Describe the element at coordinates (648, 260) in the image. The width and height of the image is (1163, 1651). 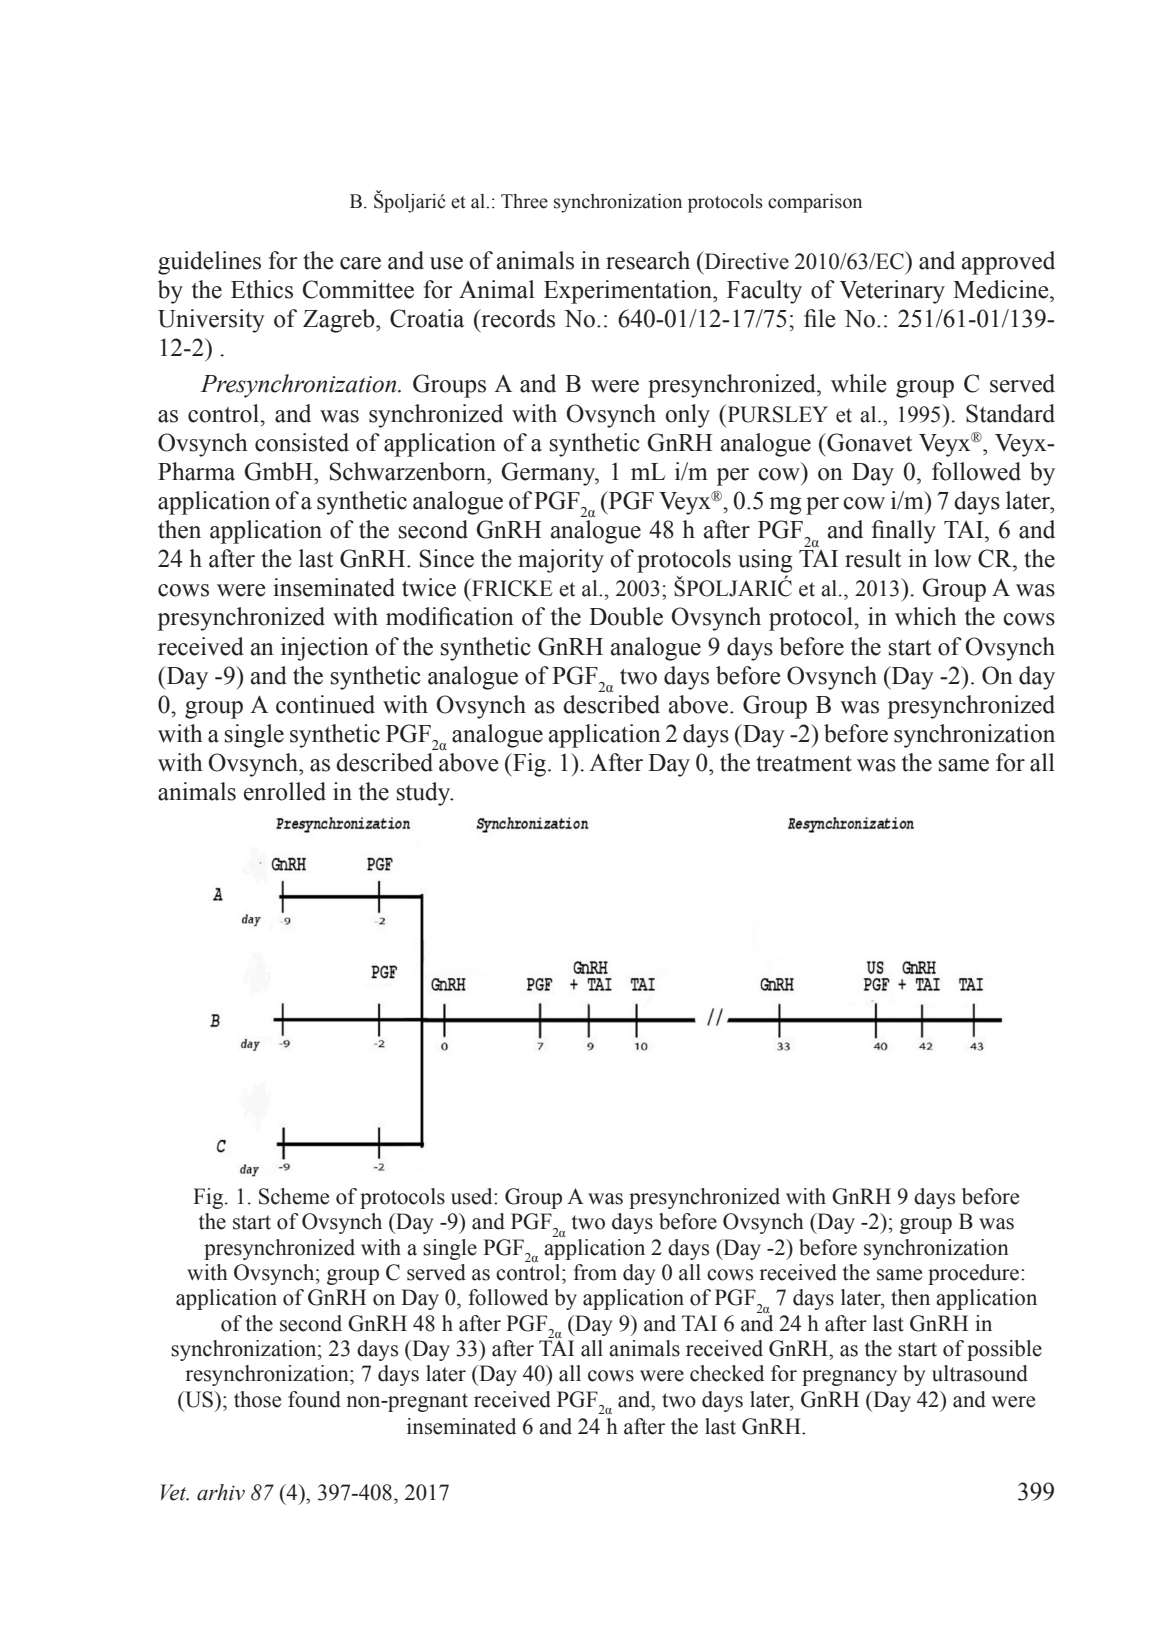
I see `research` at that location.
